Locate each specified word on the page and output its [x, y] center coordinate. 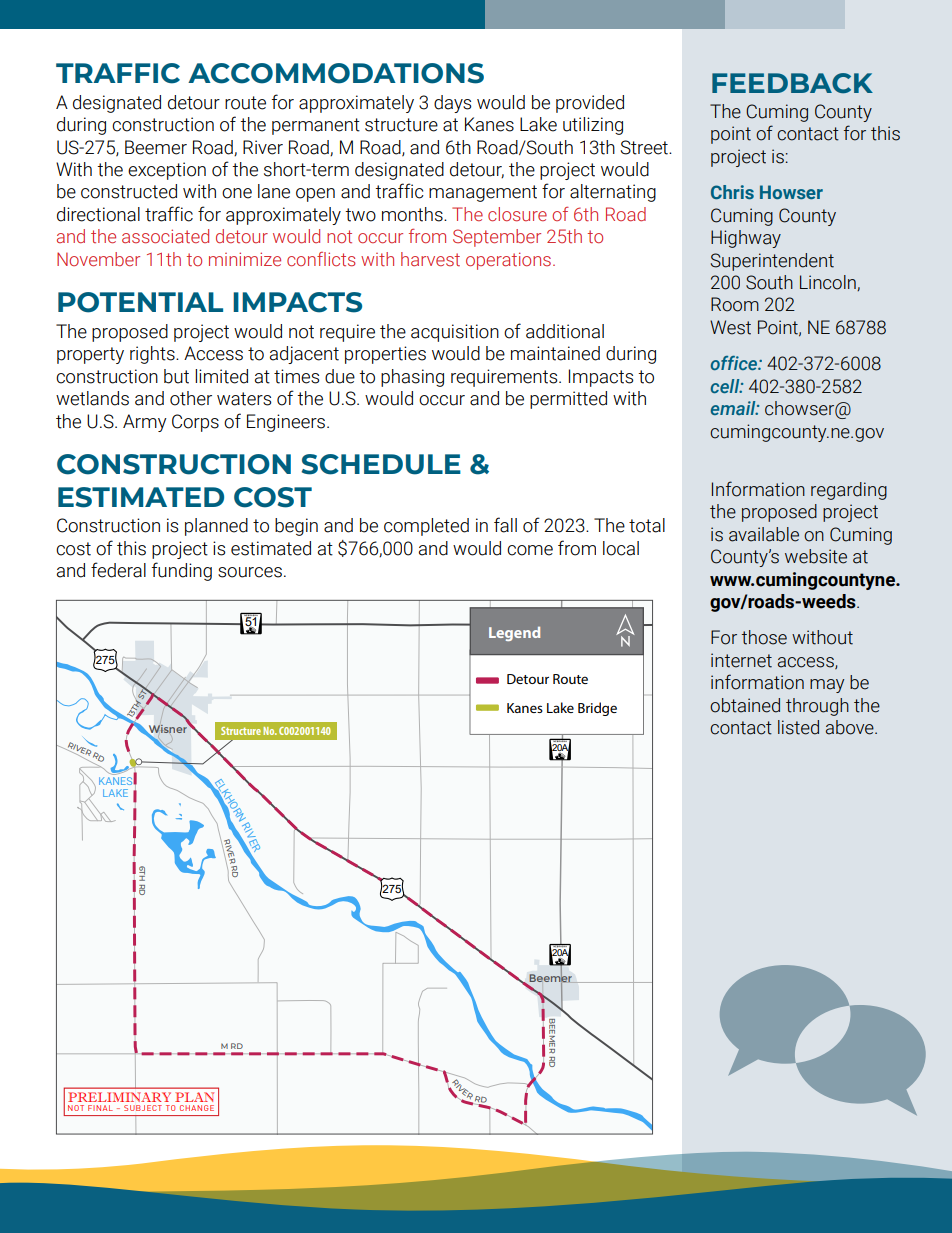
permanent [316, 126]
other [191, 398]
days [452, 104]
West [730, 327]
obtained [745, 705]
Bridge [597, 709]
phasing [412, 378]
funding [182, 571]
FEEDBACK [792, 83]
